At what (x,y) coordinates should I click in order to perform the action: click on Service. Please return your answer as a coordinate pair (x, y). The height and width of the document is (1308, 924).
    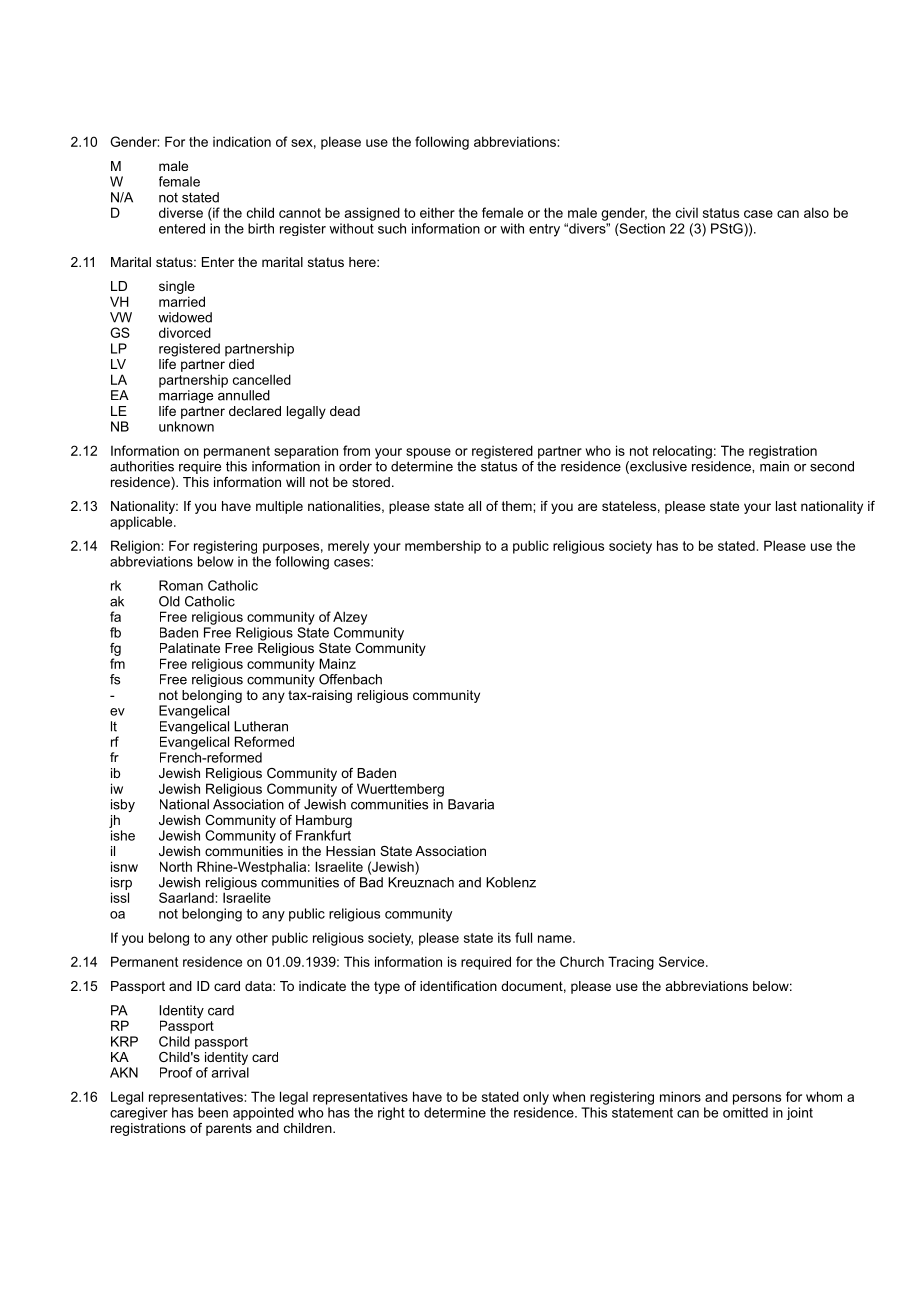
    Looking at the image, I should click on (683, 961).
